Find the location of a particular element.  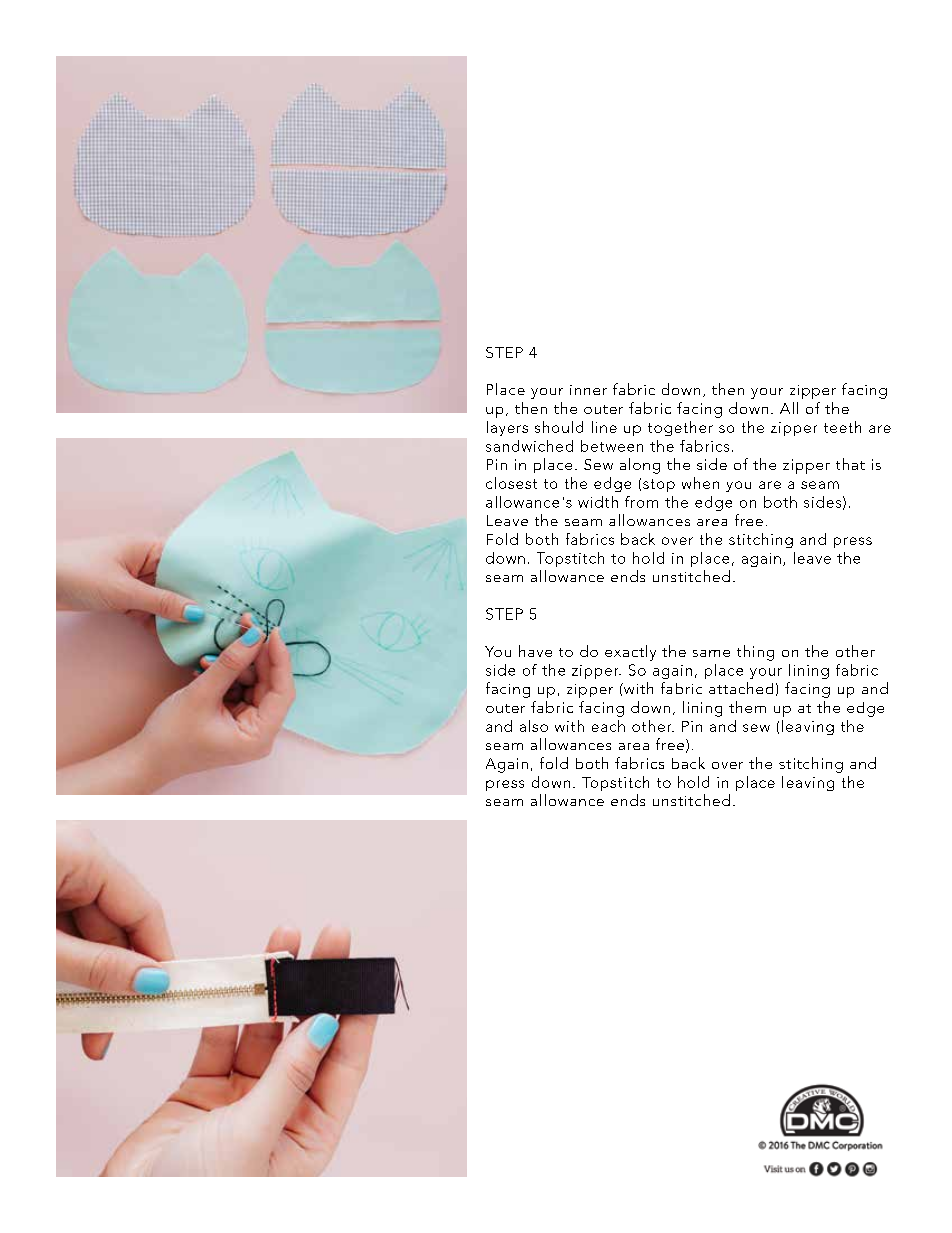

thing is located at coordinates (755, 653).
